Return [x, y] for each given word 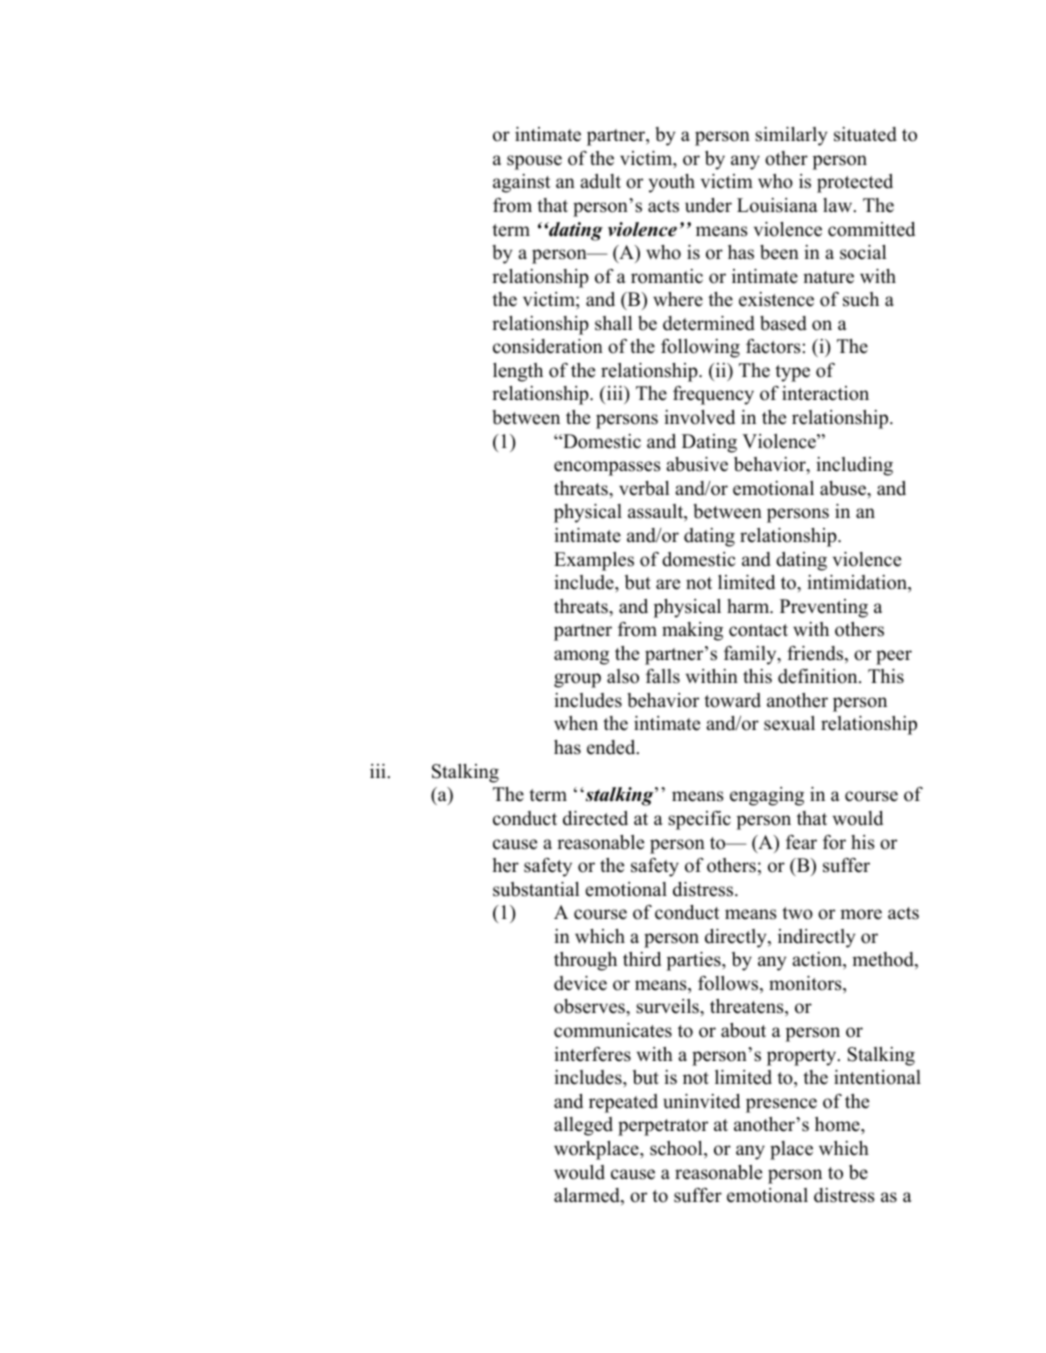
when [576, 723]
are [668, 584]
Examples [594, 561]
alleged [583, 1126]
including [854, 466]
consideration [548, 346]
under [708, 205]
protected [855, 183]
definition [819, 676]
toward [732, 700]
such [861, 299]
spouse [534, 162]
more [861, 914]
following [700, 348]
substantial [536, 889]
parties [694, 961]
